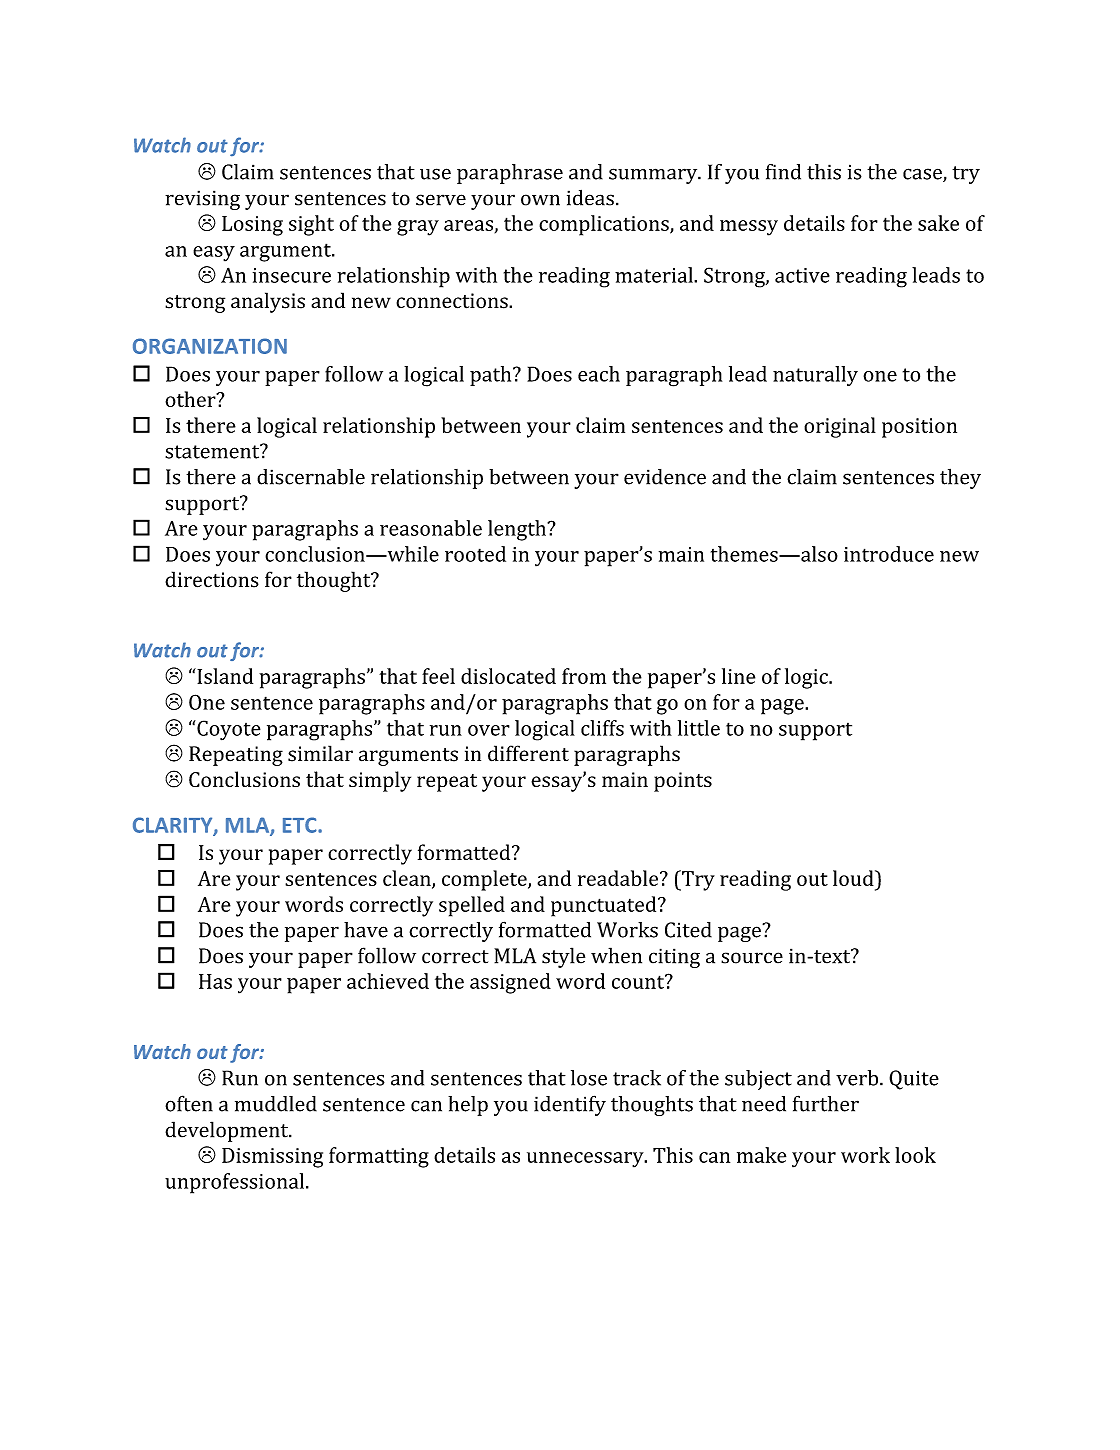 The image size is (1120, 1450). I want to click on Dismissing, so click(272, 1158).
